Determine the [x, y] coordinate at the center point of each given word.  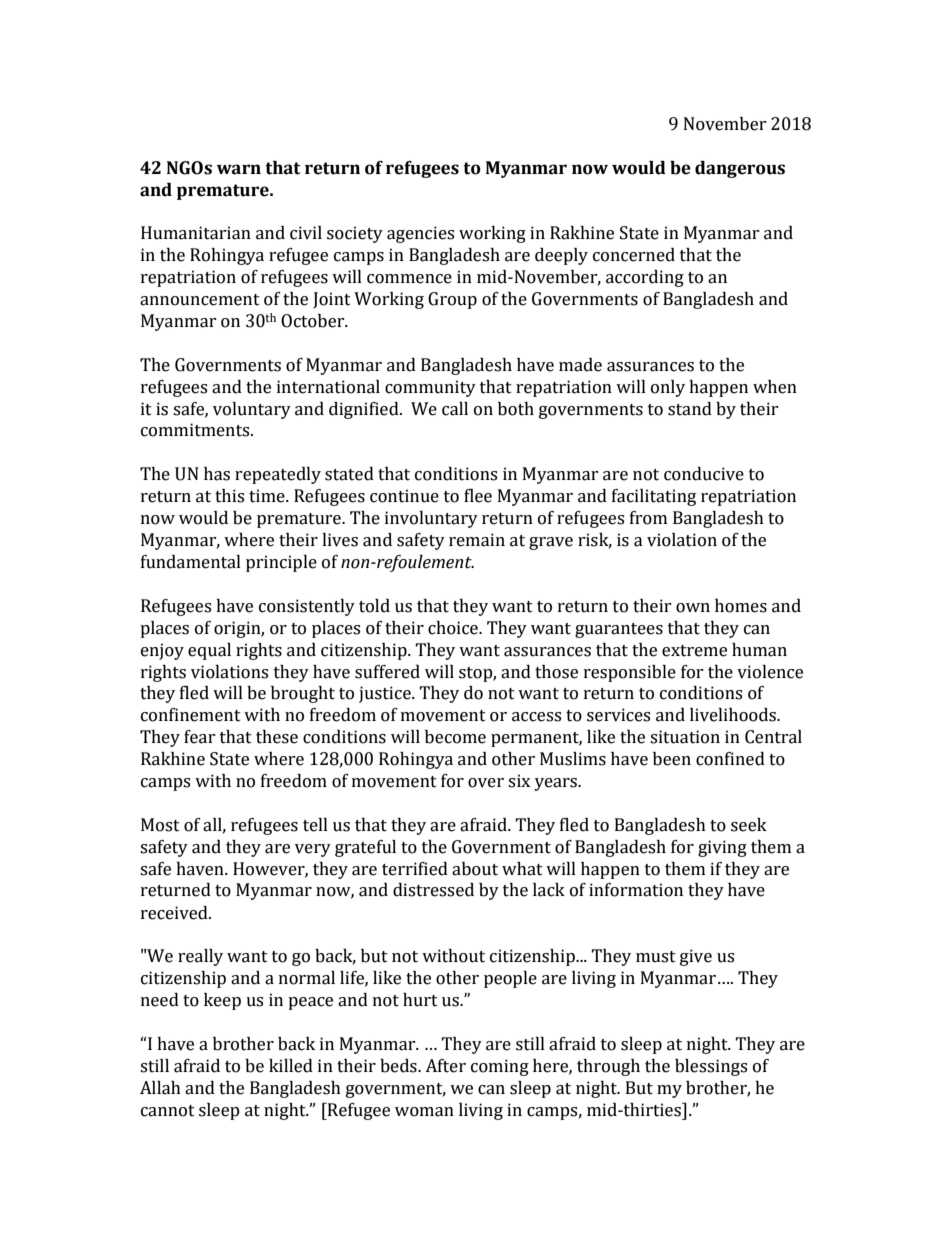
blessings [711, 1067]
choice [454, 628]
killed [291, 1066]
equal [209, 651]
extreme [694, 651]
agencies [420, 234]
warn [239, 169]
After [445, 1066]
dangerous [740, 169]
